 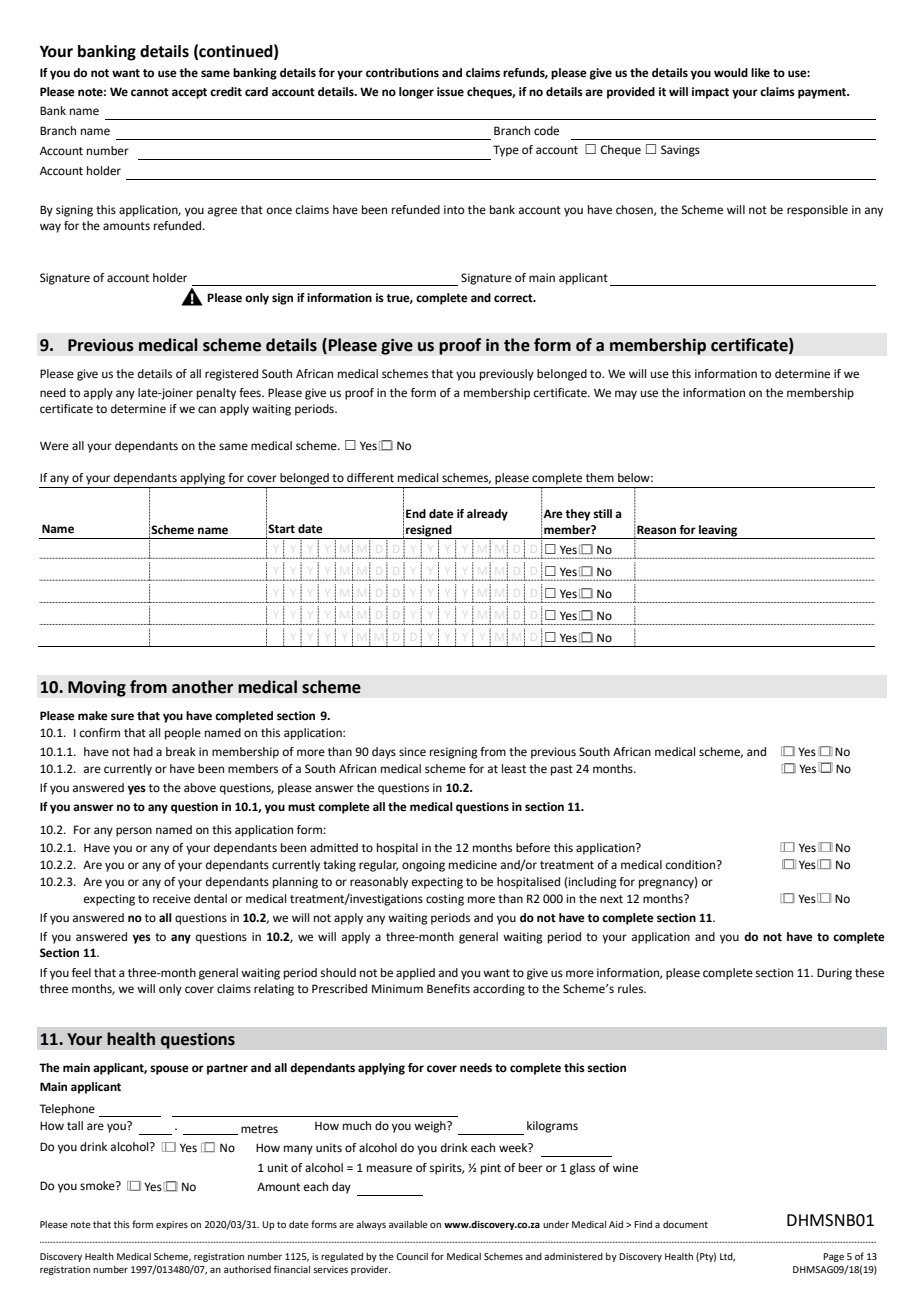 I want to click on issue, so click(x=450, y=91).
